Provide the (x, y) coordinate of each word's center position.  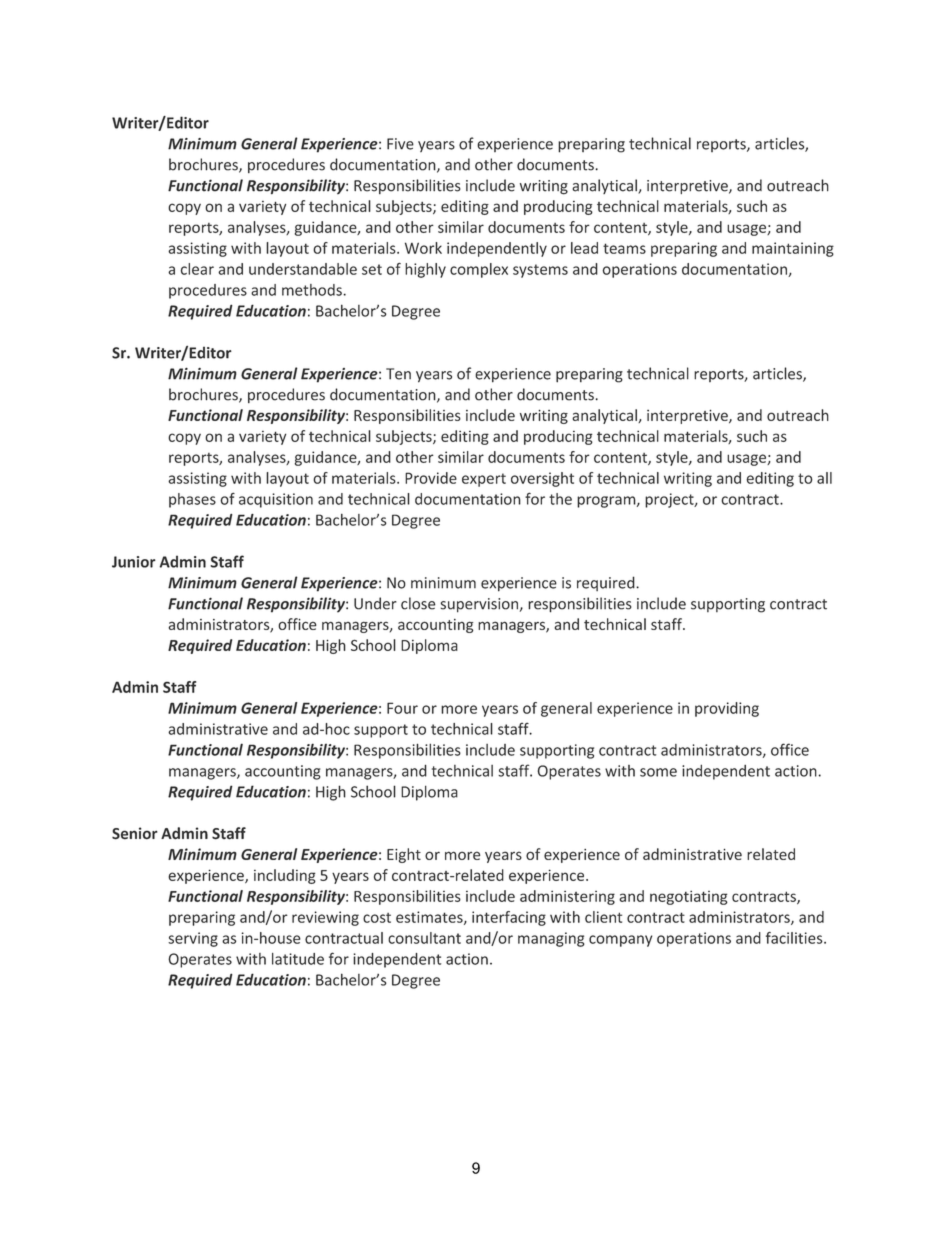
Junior (134, 562)
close (418, 603)
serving (193, 939)
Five (400, 144)
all (824, 478)
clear (197, 269)
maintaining (793, 249)
